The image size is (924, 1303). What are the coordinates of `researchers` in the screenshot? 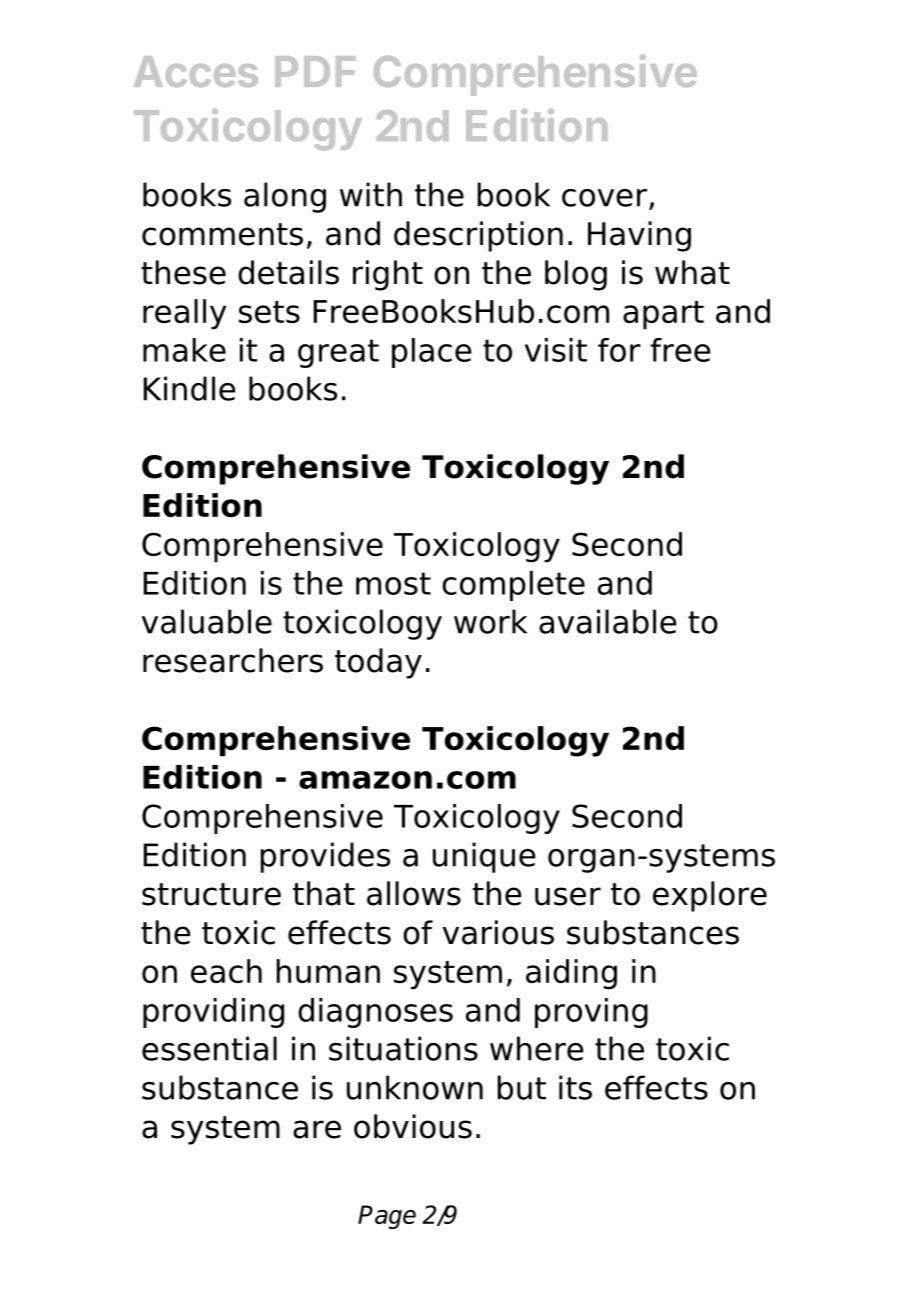 It's located at (233, 660).
